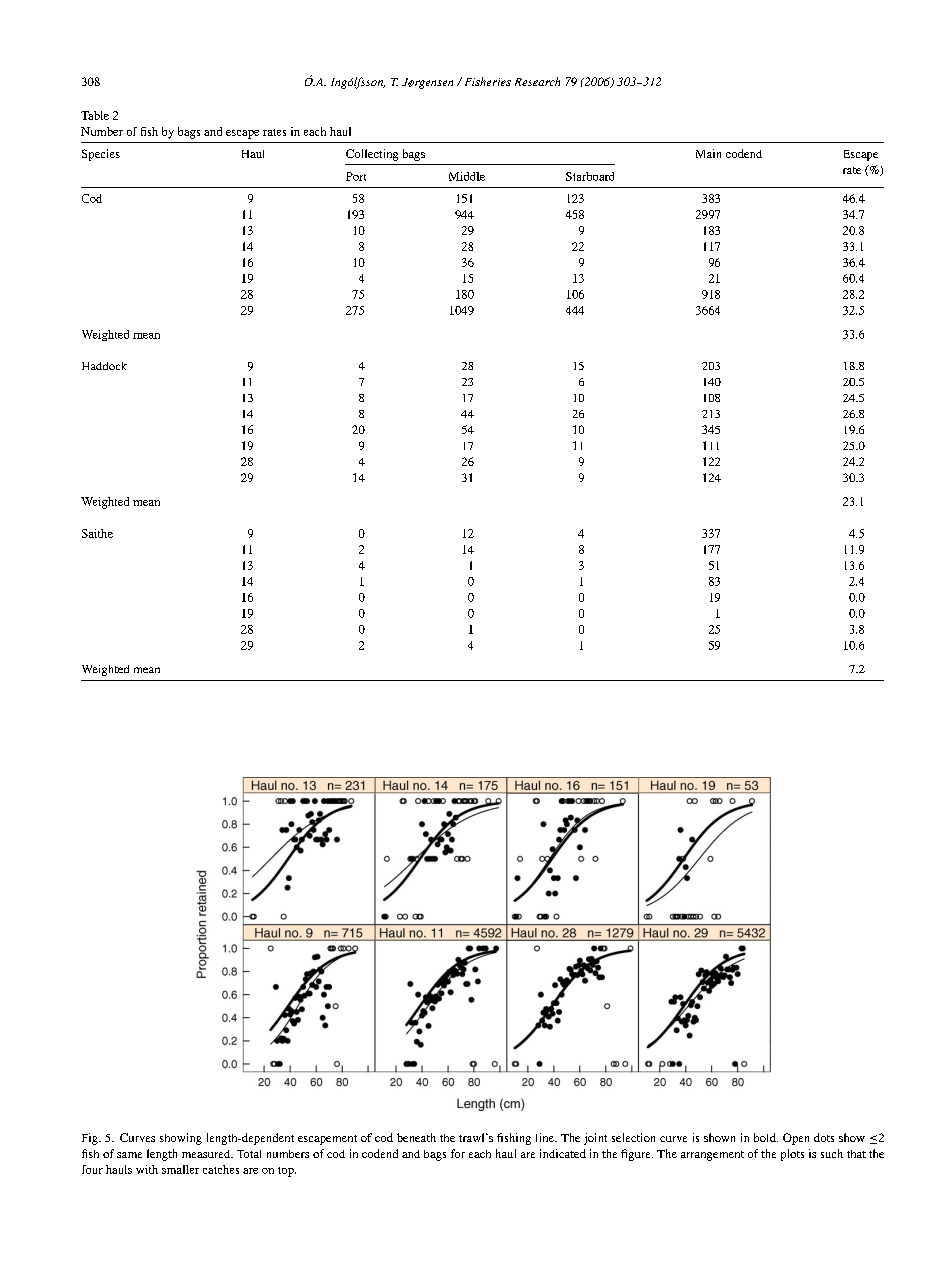 This screenshot has width=952, height=1271. I want to click on Main, so click(708, 153).
